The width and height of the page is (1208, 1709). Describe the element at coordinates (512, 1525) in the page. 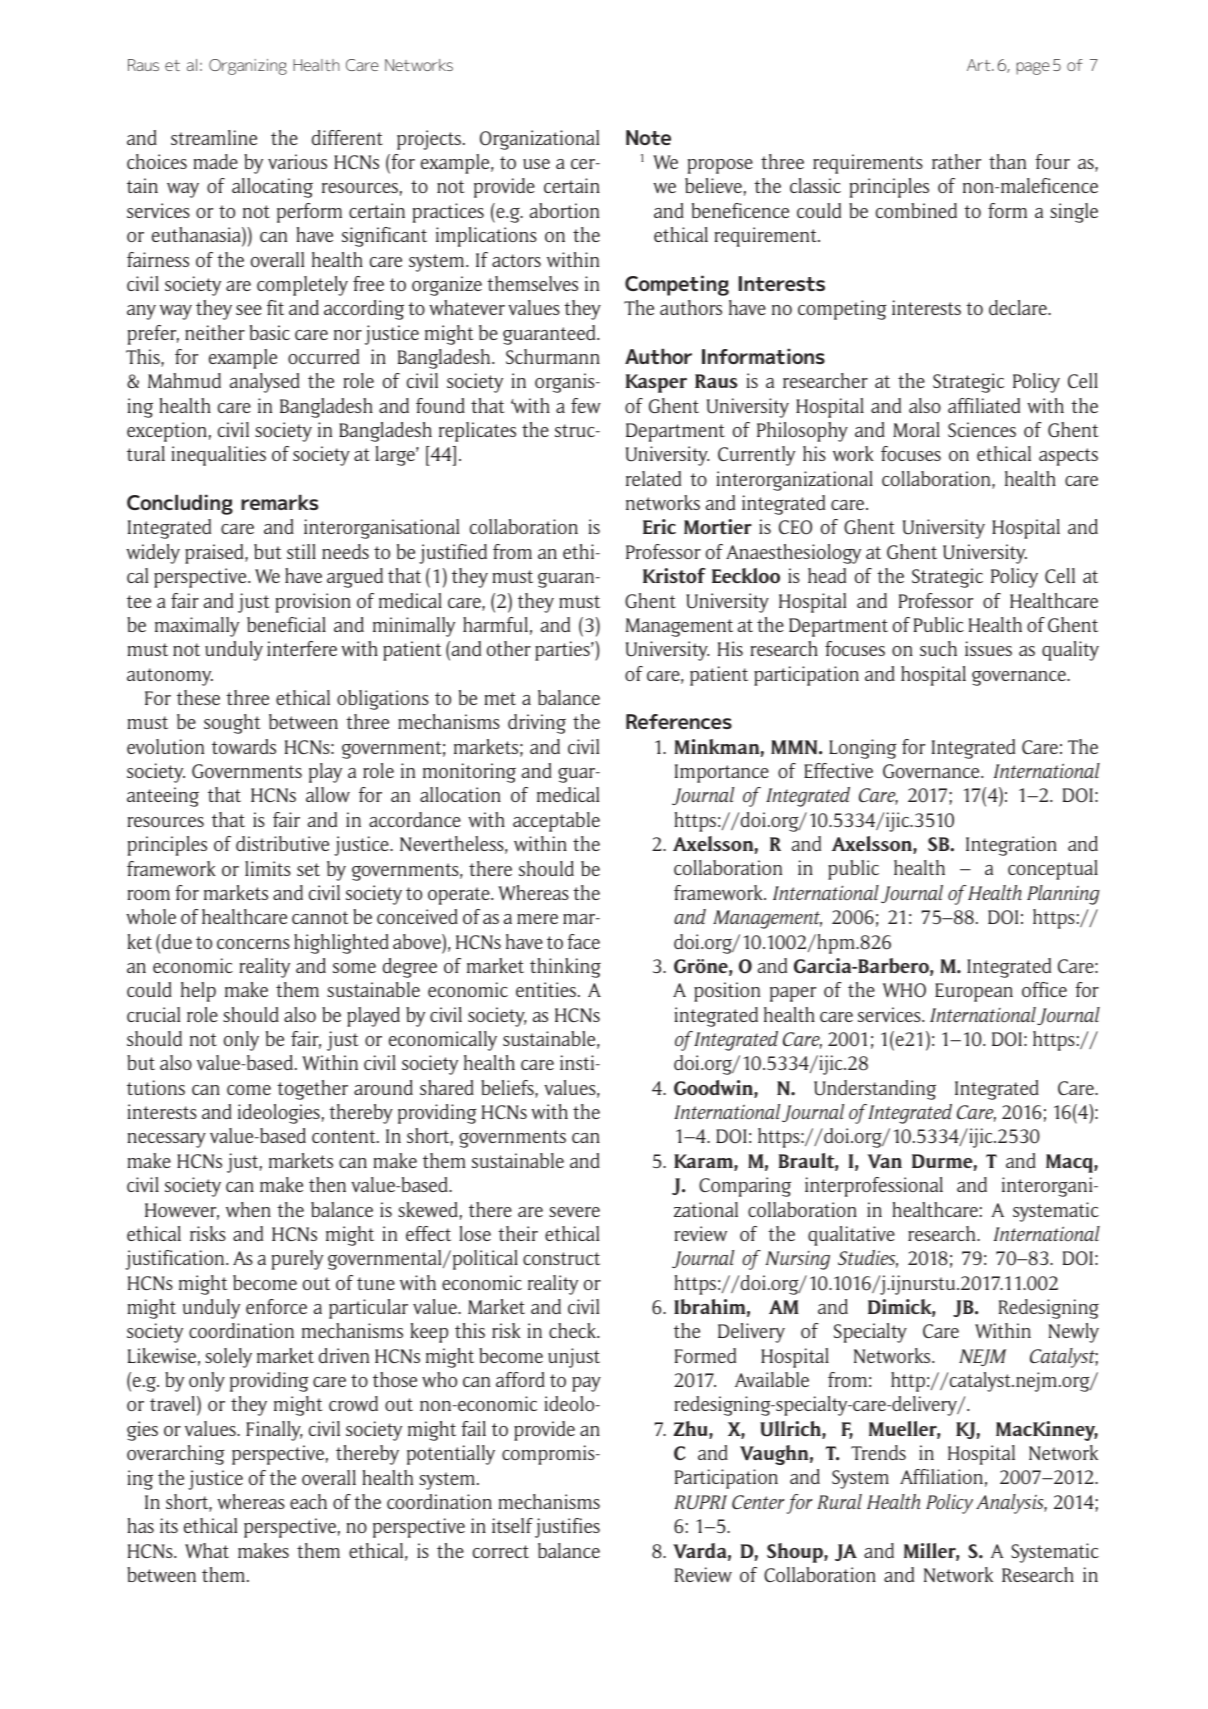

I see `itself` at that location.
